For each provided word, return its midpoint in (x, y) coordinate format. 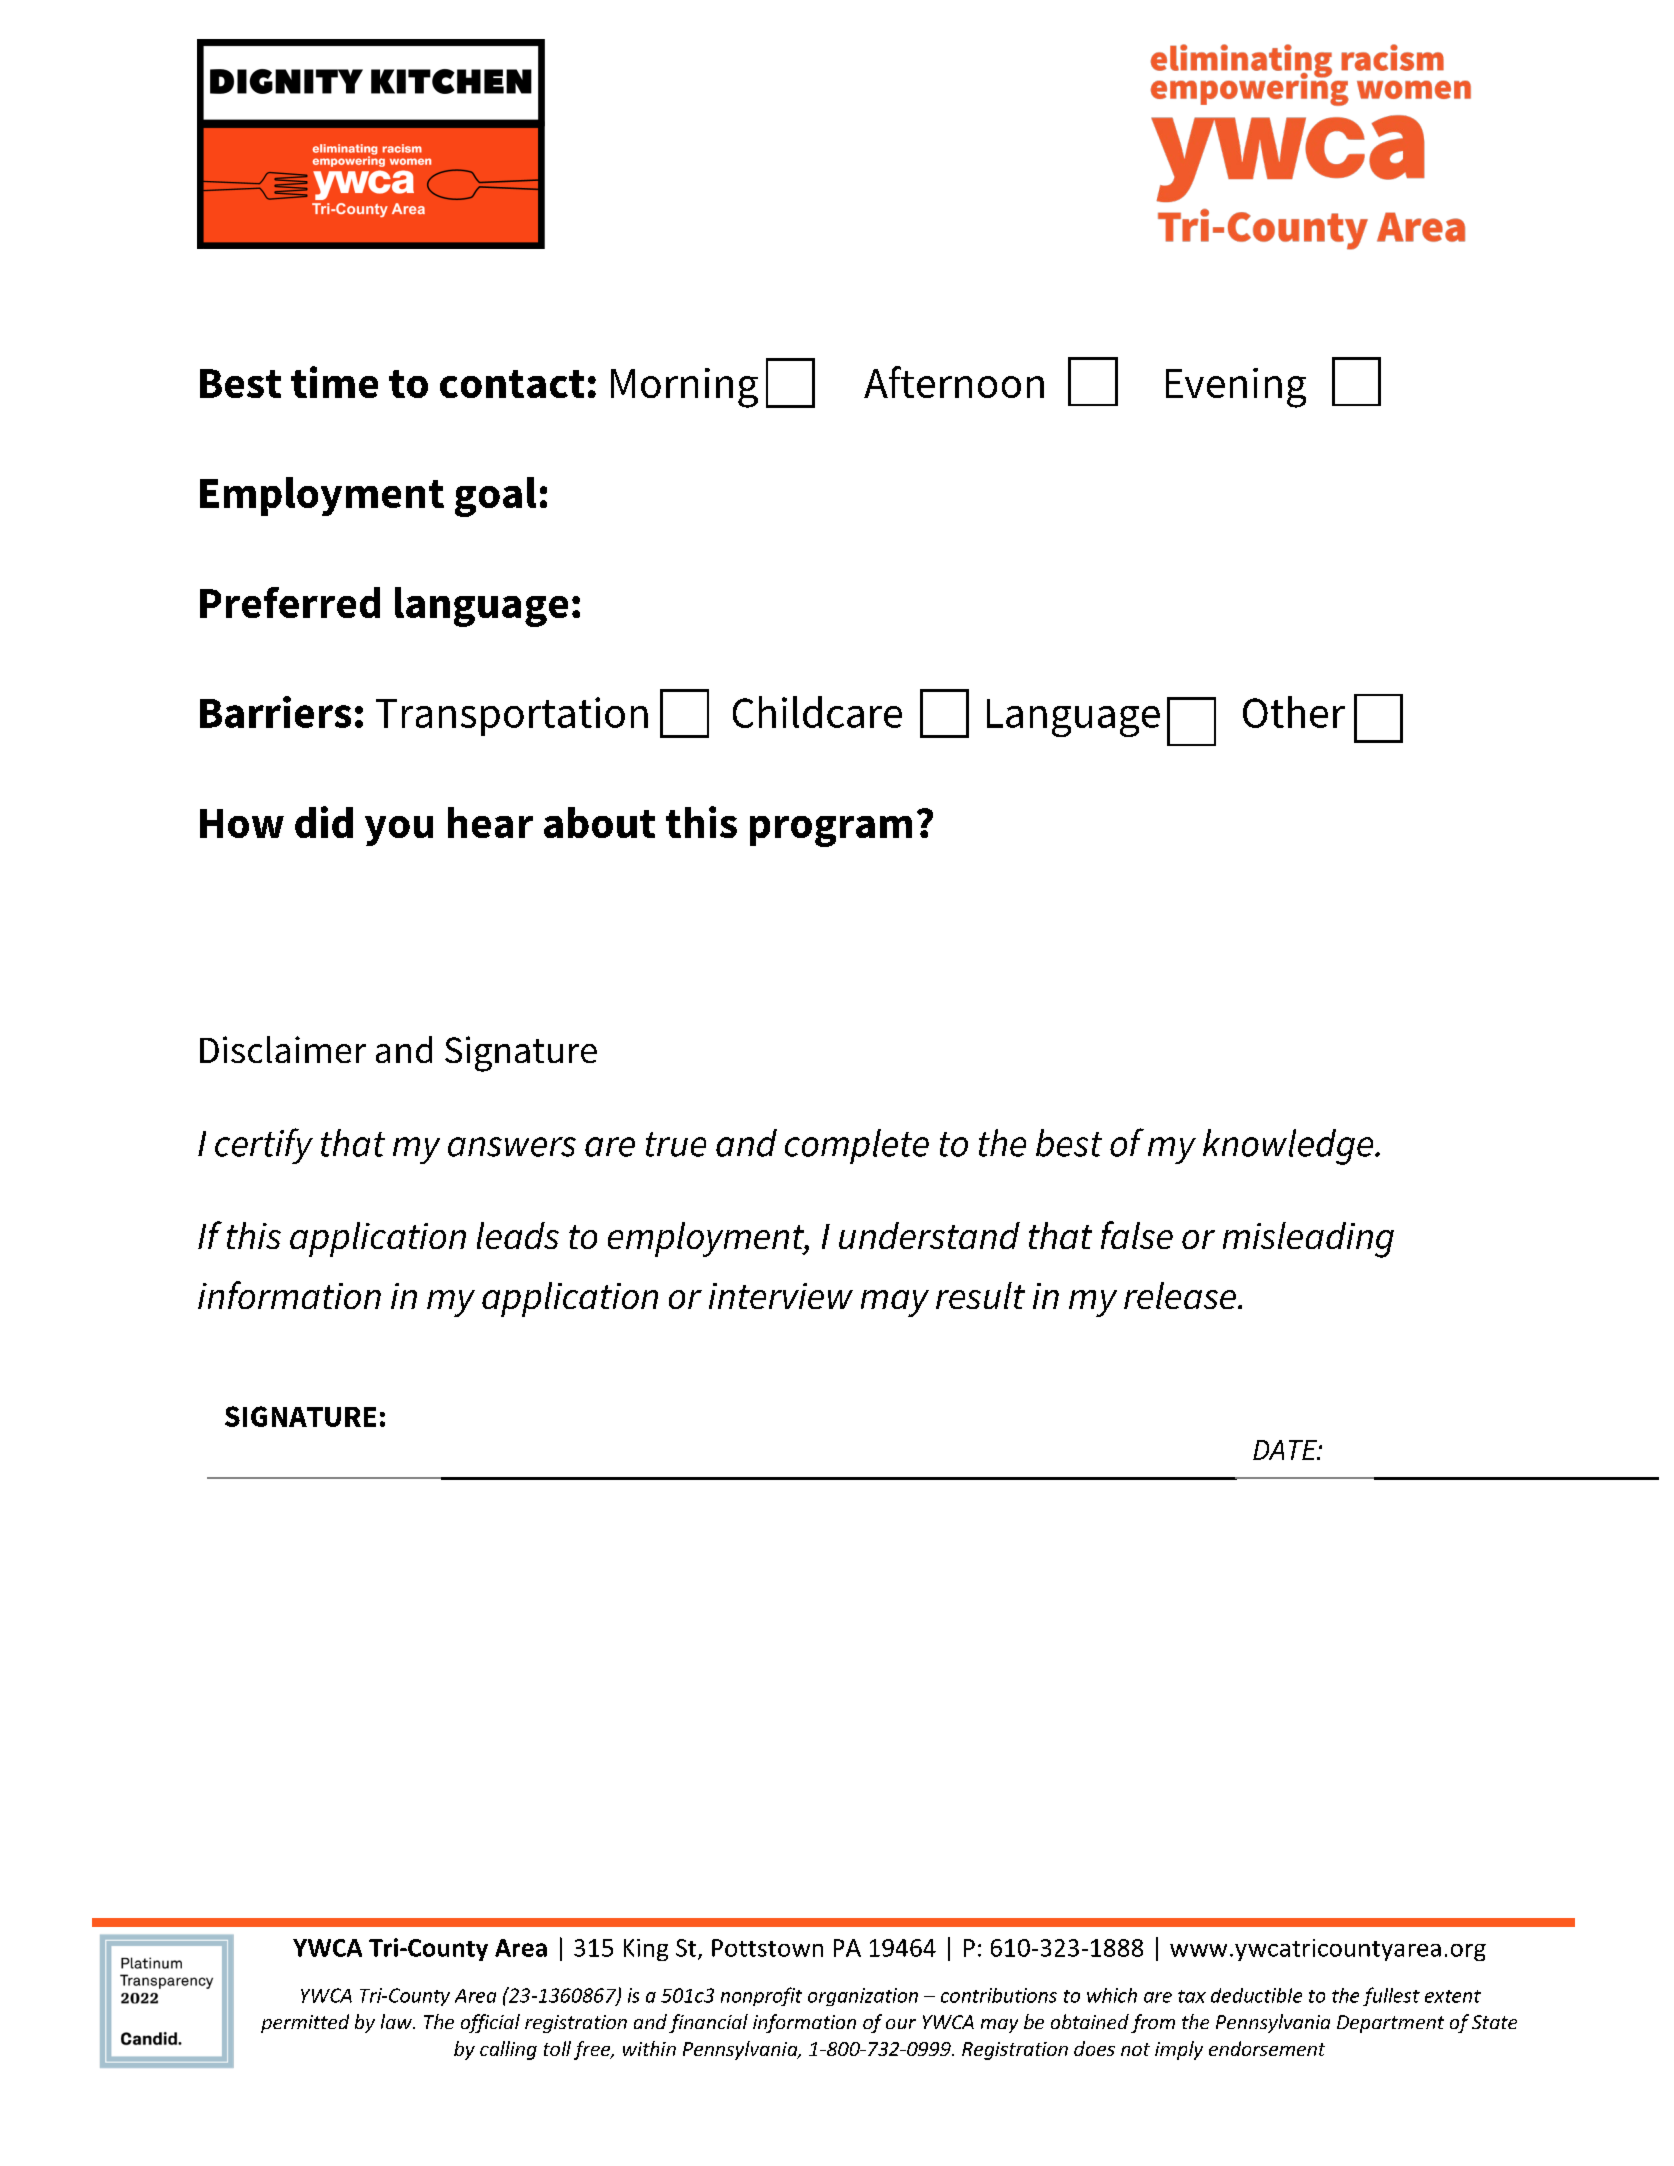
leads (518, 1235)
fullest (1391, 1996)
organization (863, 1997)
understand (929, 1235)
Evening (1236, 388)
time (334, 382)
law (397, 2021)
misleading (1308, 1240)
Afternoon (954, 382)
